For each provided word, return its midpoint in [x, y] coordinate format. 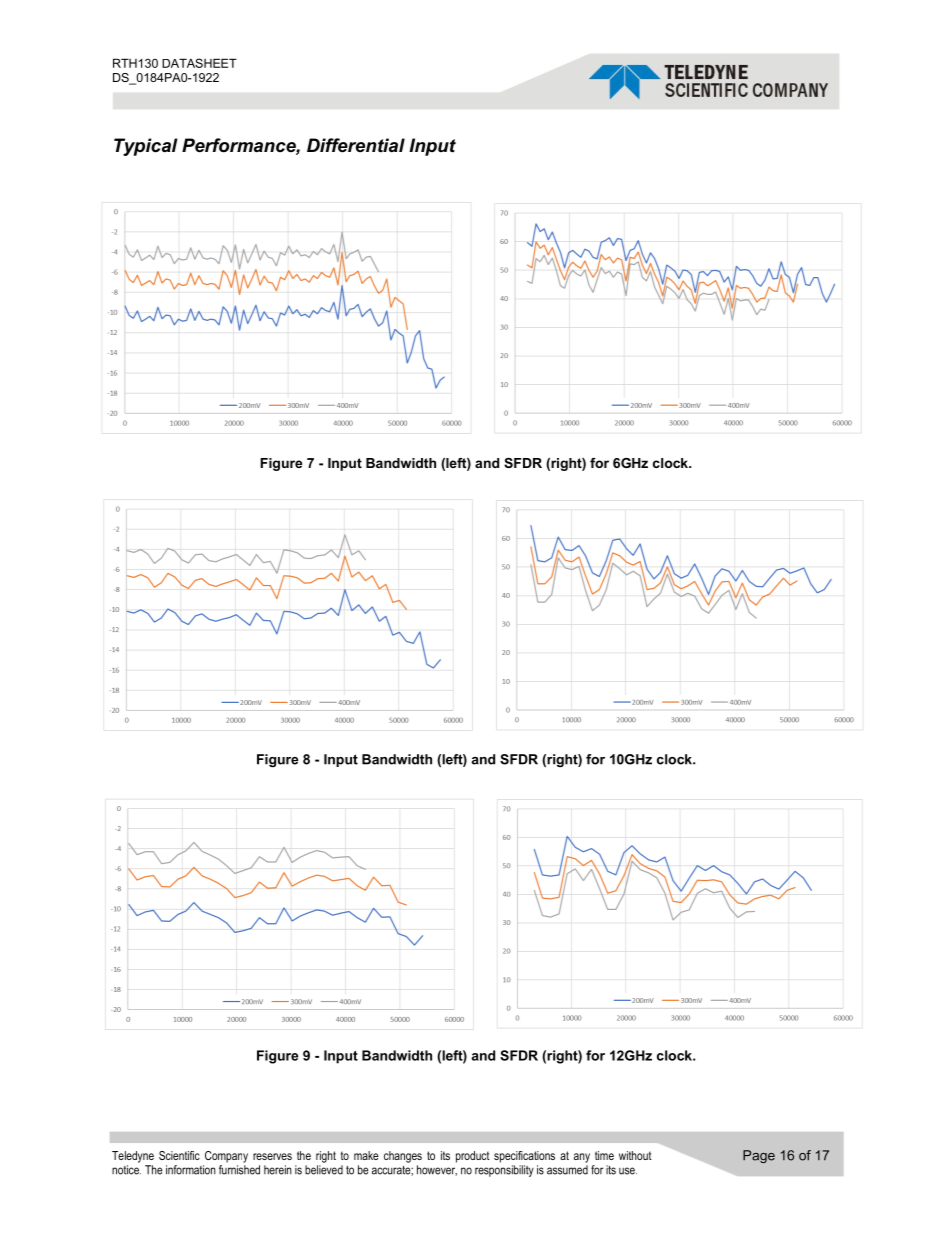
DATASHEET [199, 63]
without [635, 1155]
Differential [356, 145]
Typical [146, 147]
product [473, 1157]
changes [403, 1157]
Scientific [179, 1155]
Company [226, 1157]
